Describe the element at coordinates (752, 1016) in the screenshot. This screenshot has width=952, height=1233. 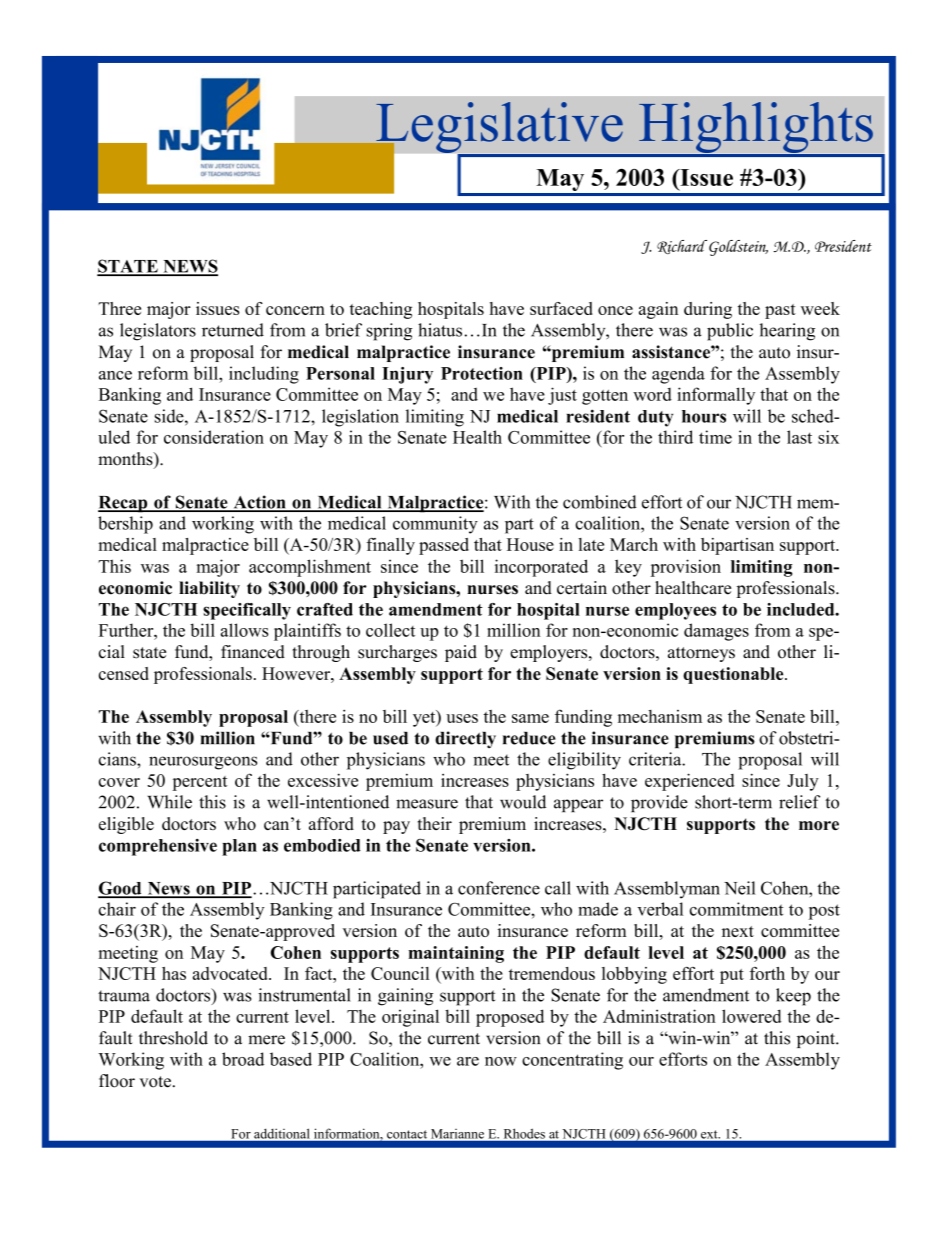
I see `lowered` at that location.
